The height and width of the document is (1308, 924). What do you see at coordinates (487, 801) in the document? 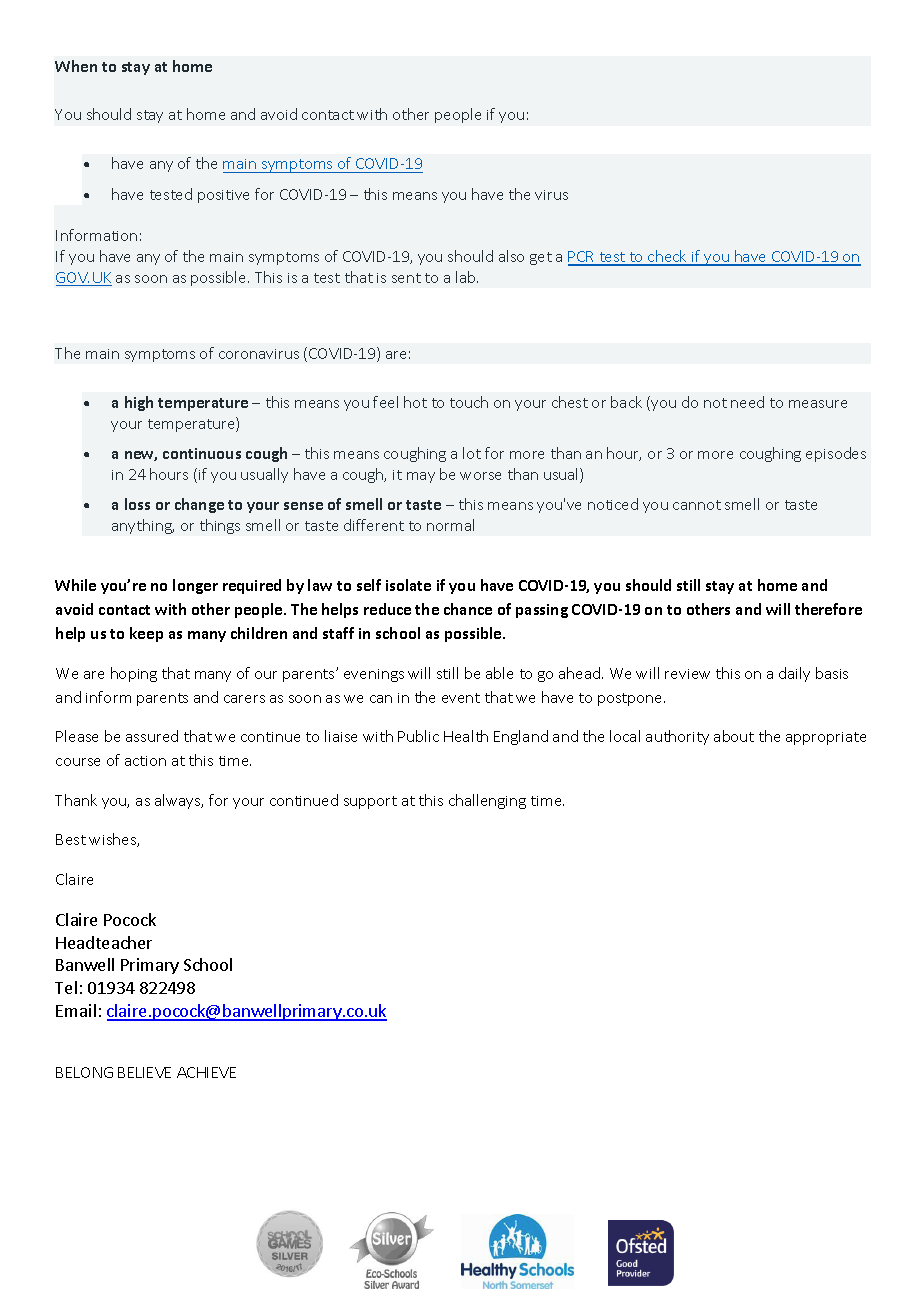
I see `challenging` at bounding box center [487, 801].
